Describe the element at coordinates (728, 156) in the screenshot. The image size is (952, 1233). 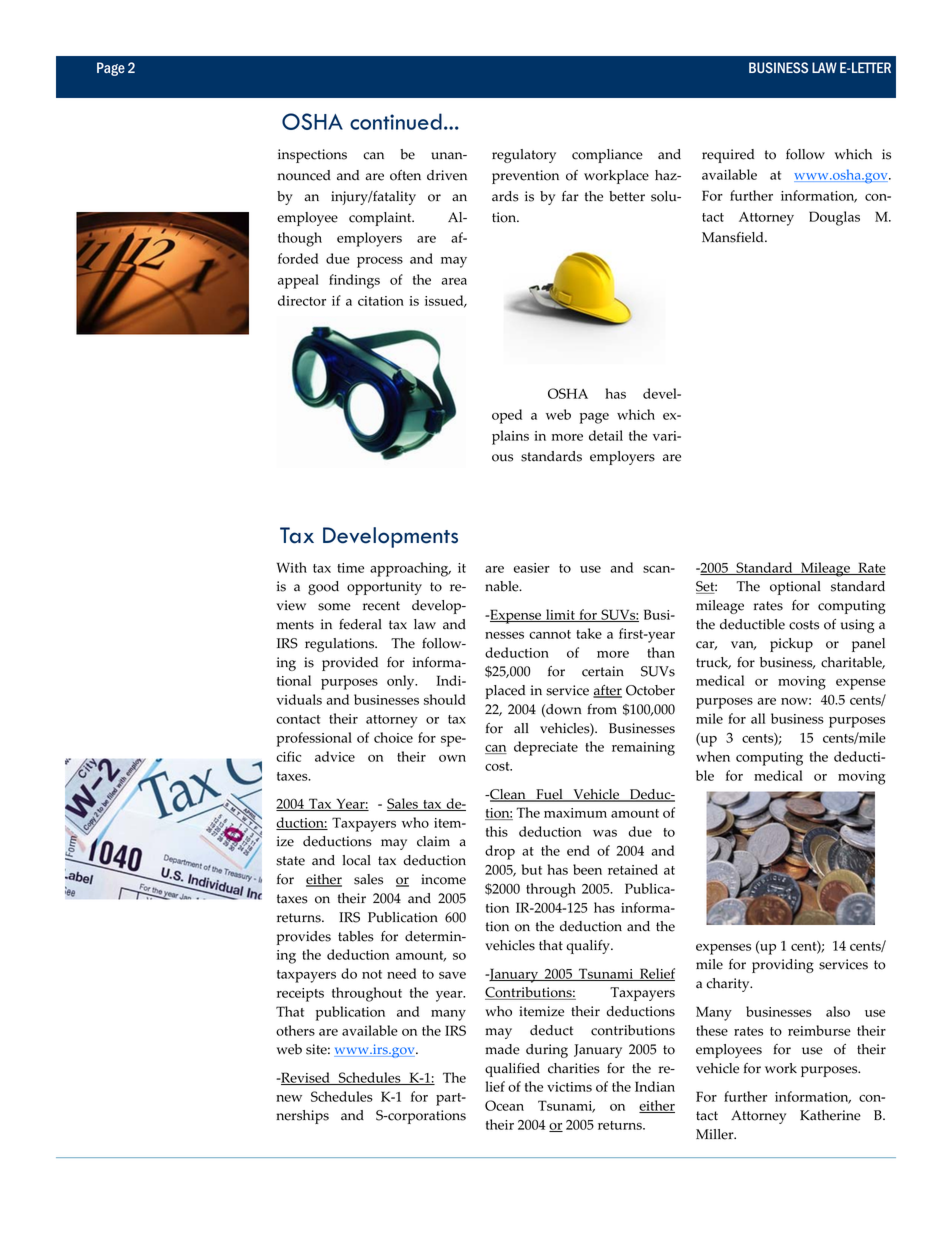
I see `required` at that location.
